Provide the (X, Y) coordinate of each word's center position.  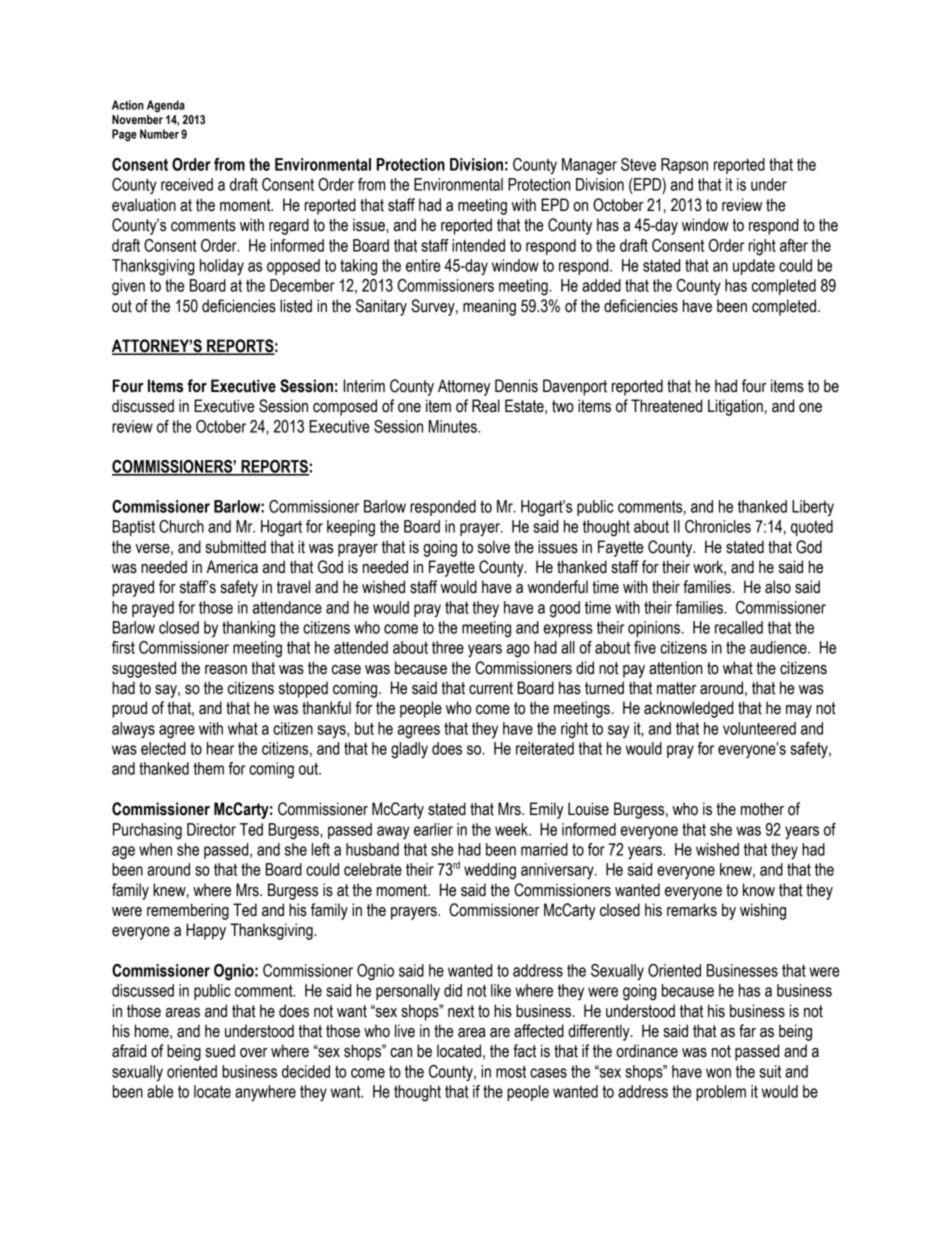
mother (762, 809)
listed (296, 306)
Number (159, 134)
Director (211, 829)
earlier (433, 829)
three (448, 647)
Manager (589, 166)
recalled (739, 627)
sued (220, 1051)
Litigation (735, 407)
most (511, 1071)
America (232, 567)
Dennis (516, 386)
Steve (638, 164)
